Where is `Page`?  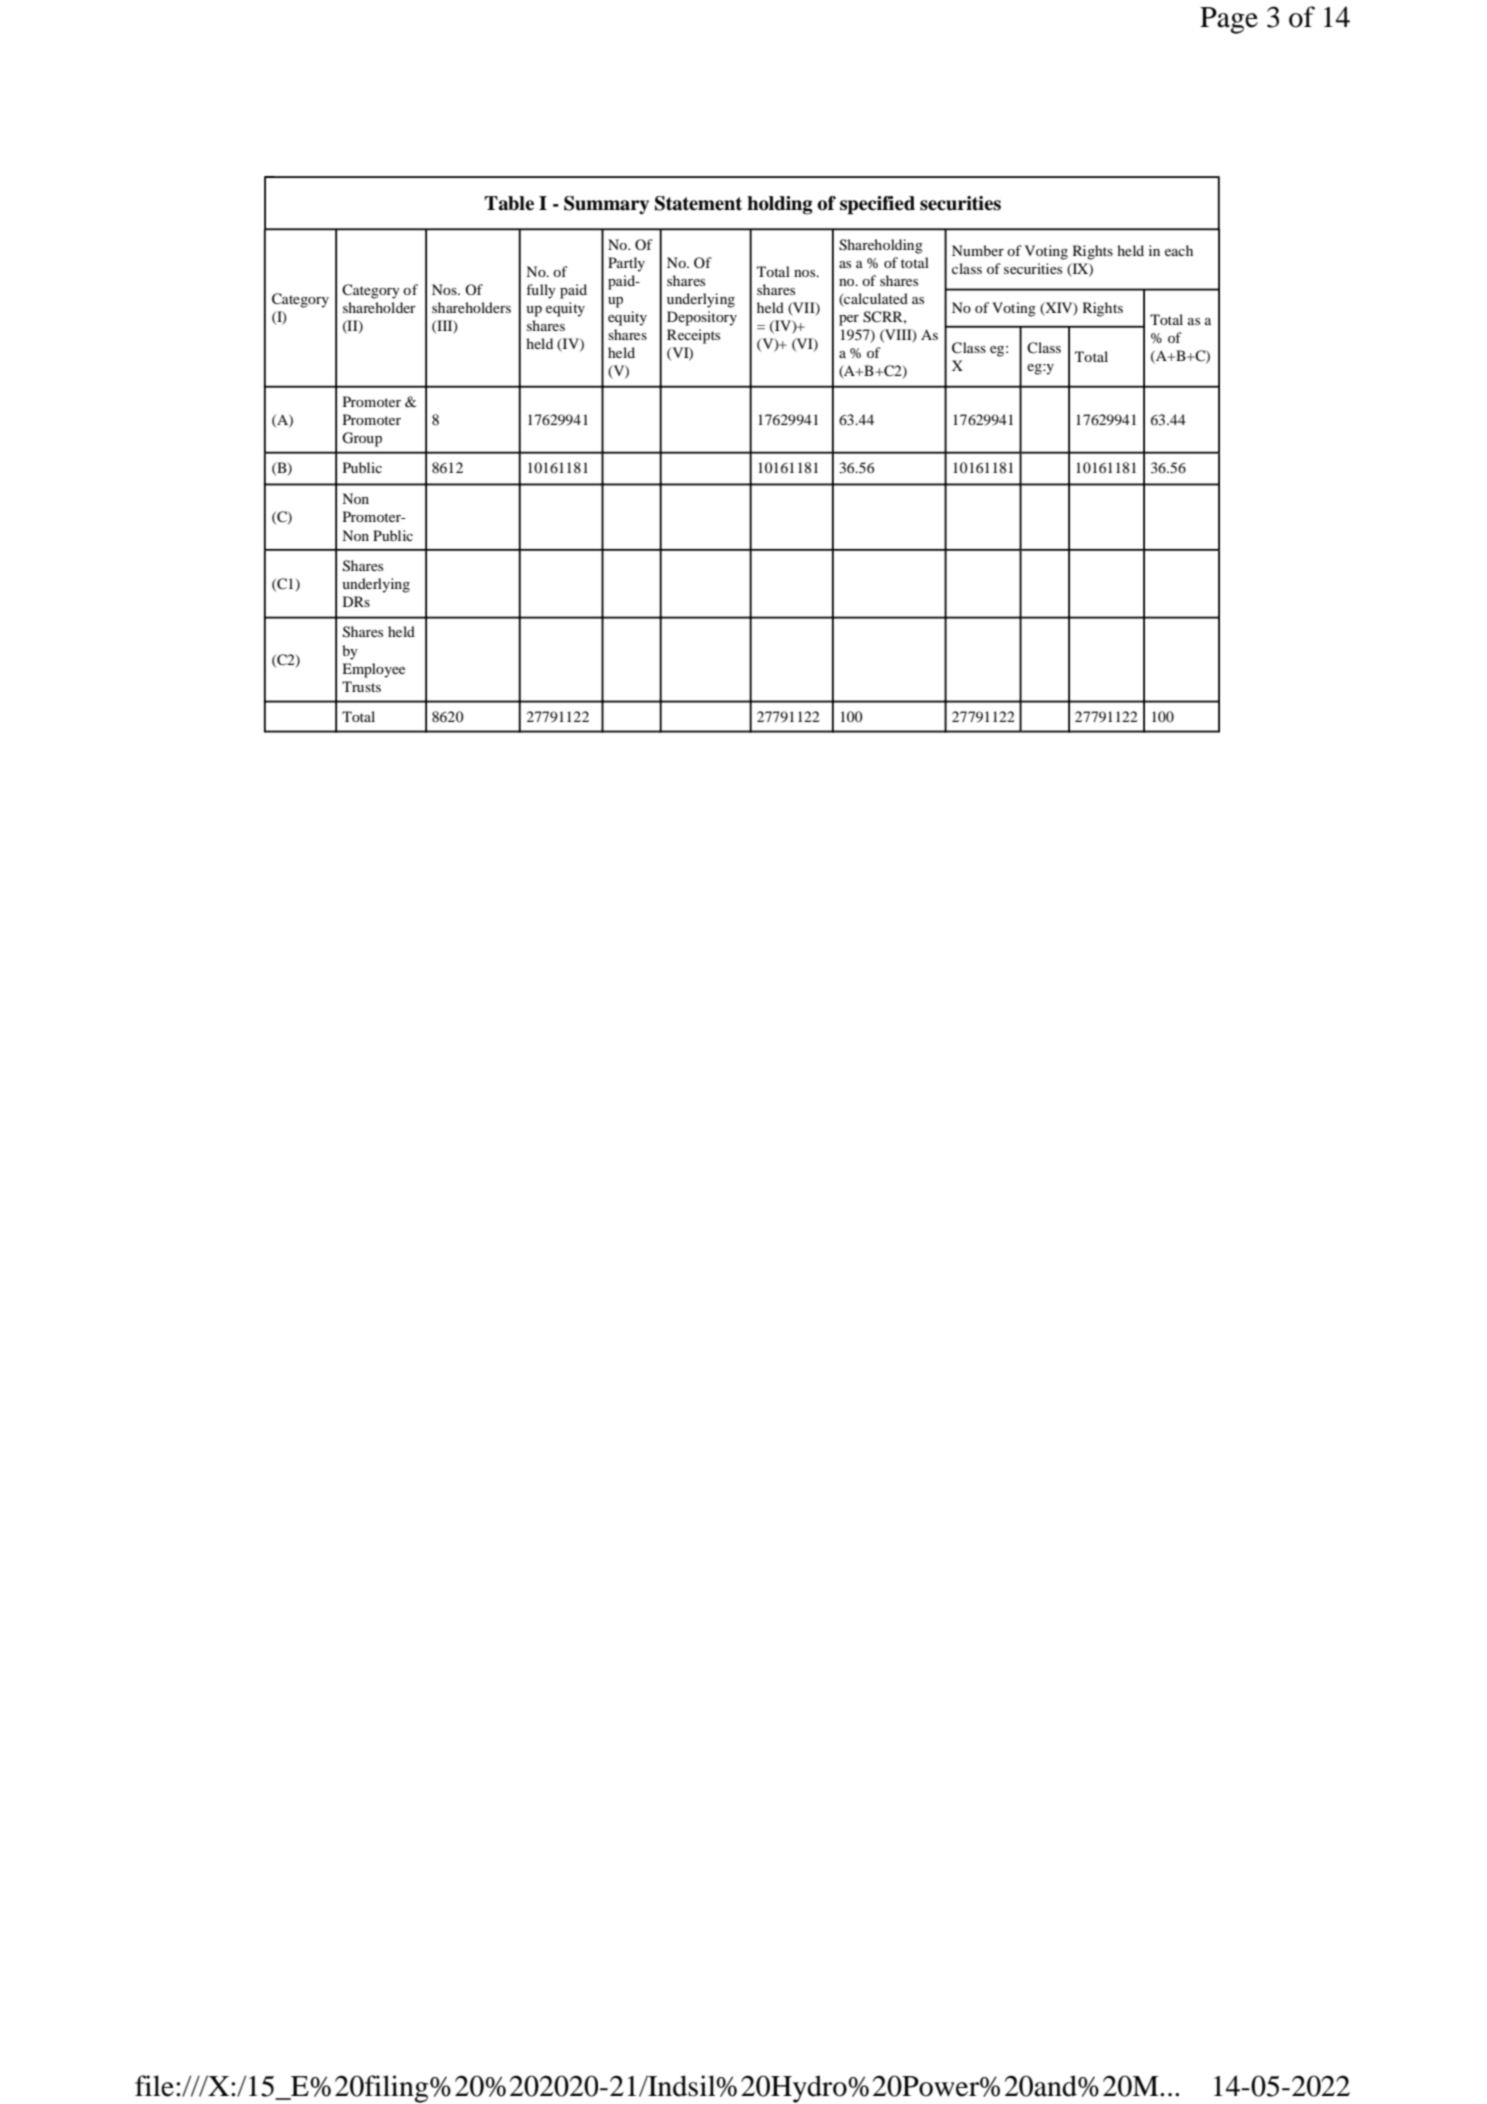
Page is located at coordinates (1229, 20).
